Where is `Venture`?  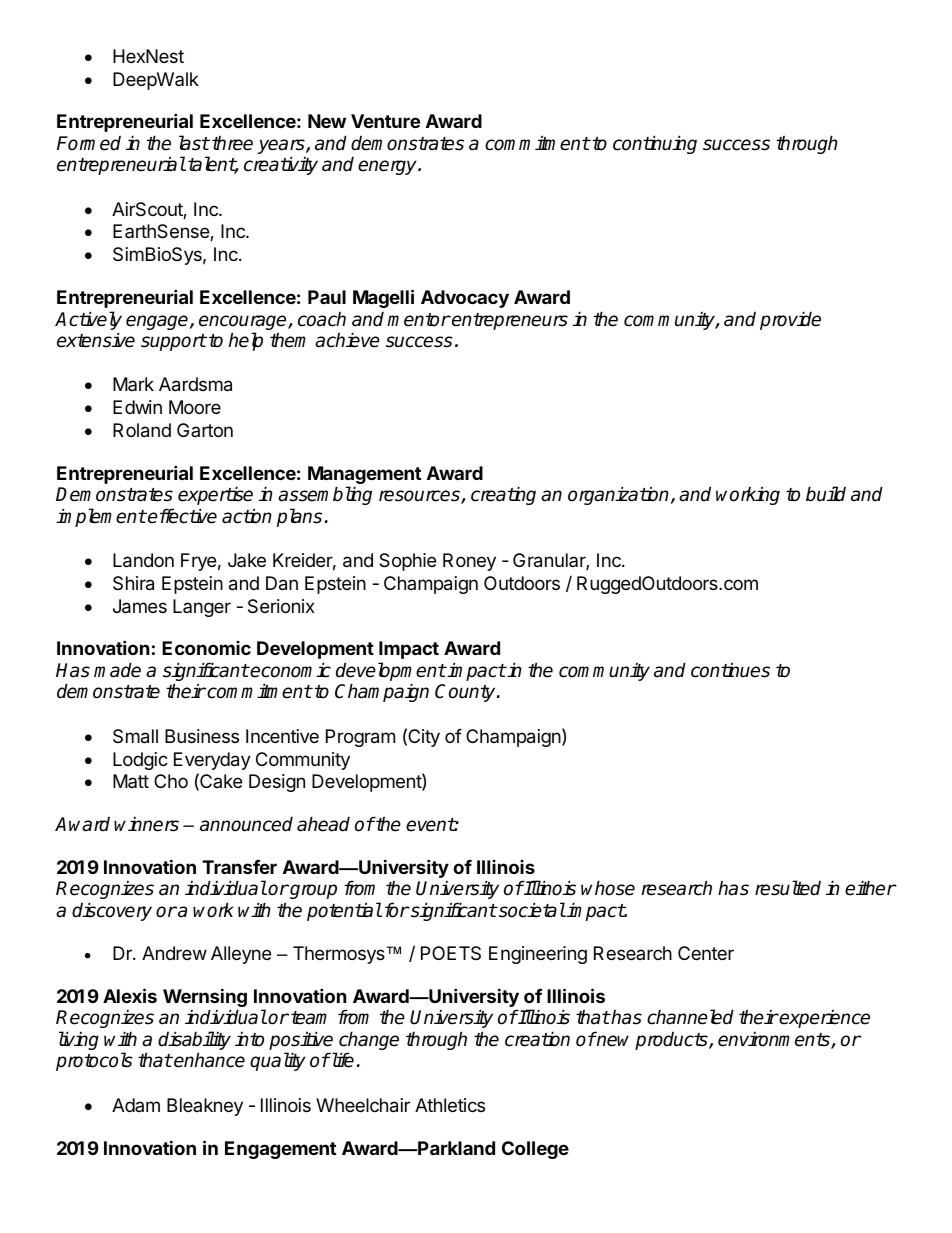
Venture is located at coordinates (385, 121).
